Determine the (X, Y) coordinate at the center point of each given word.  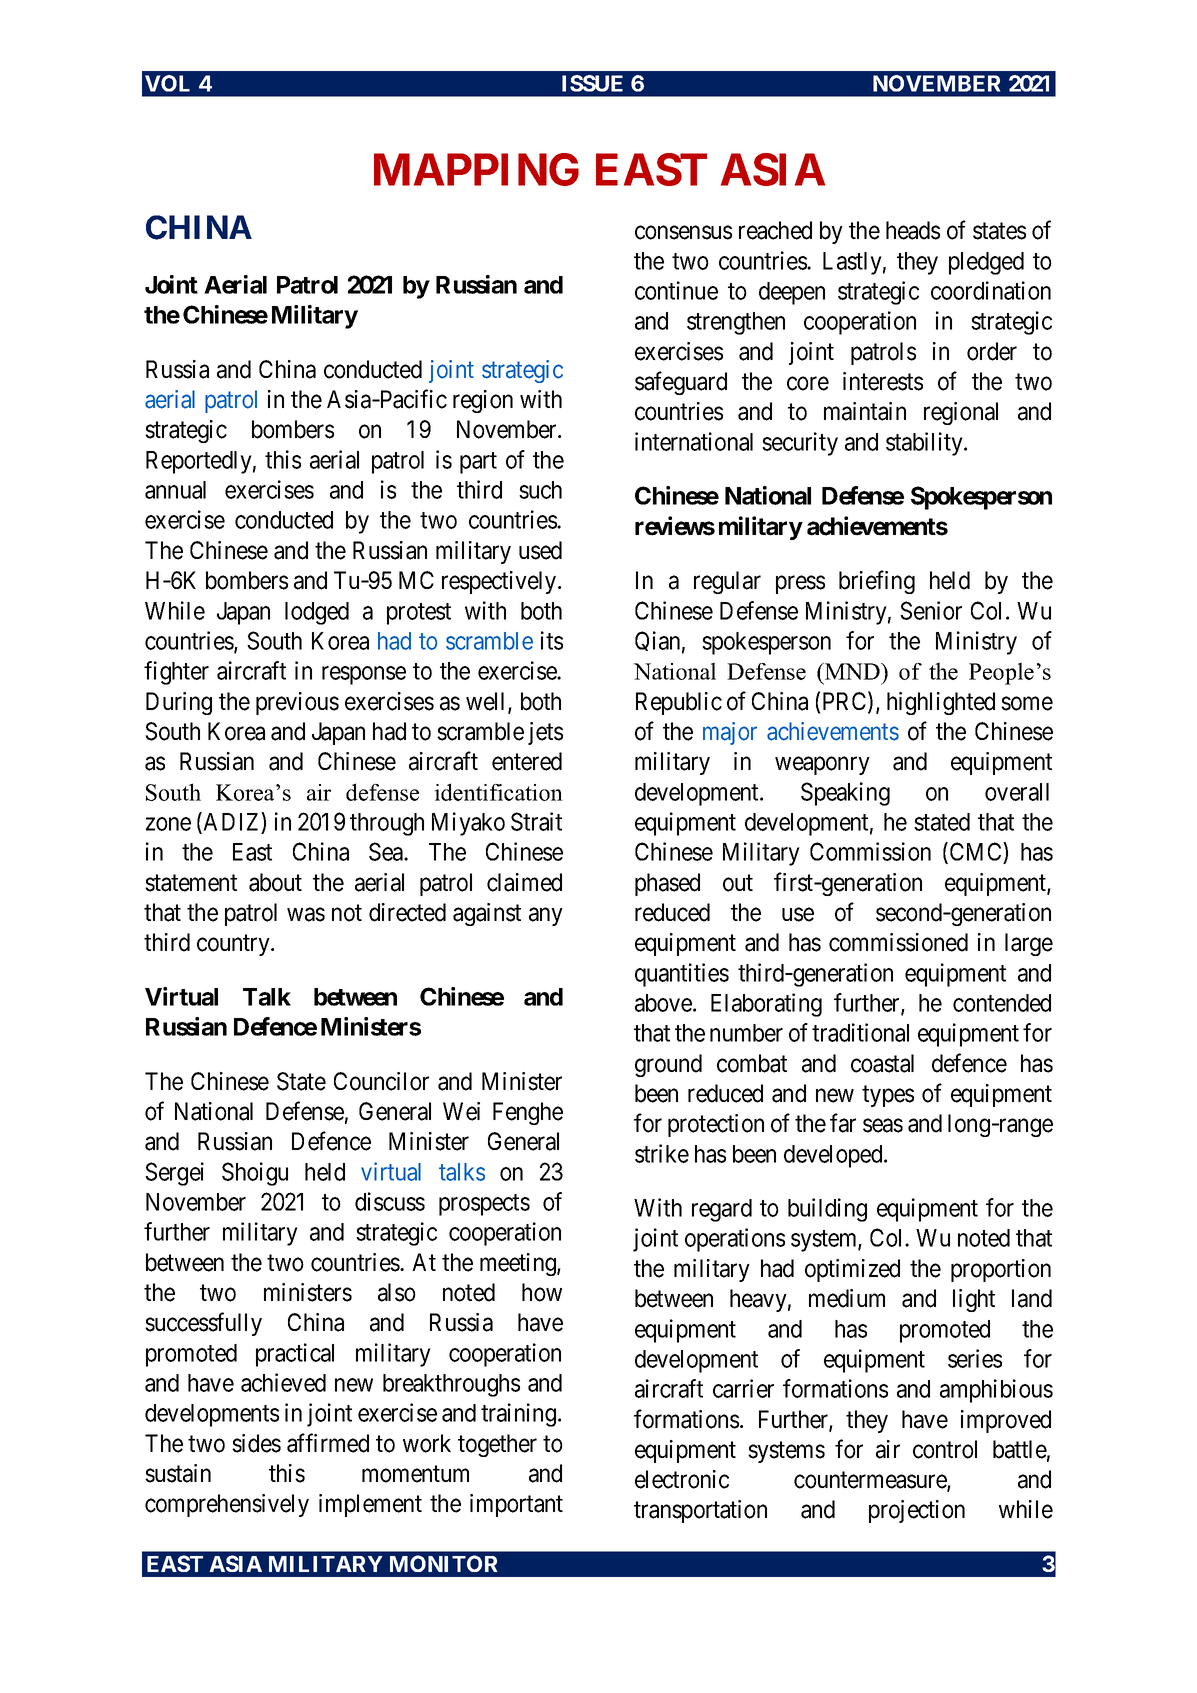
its (552, 640)
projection (917, 1511)
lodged (317, 613)
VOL (167, 83)
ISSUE (592, 83)
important (516, 1505)
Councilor (381, 1081)
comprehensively (227, 1505)
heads (913, 230)
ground (668, 1065)
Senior (931, 610)
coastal (882, 1063)
